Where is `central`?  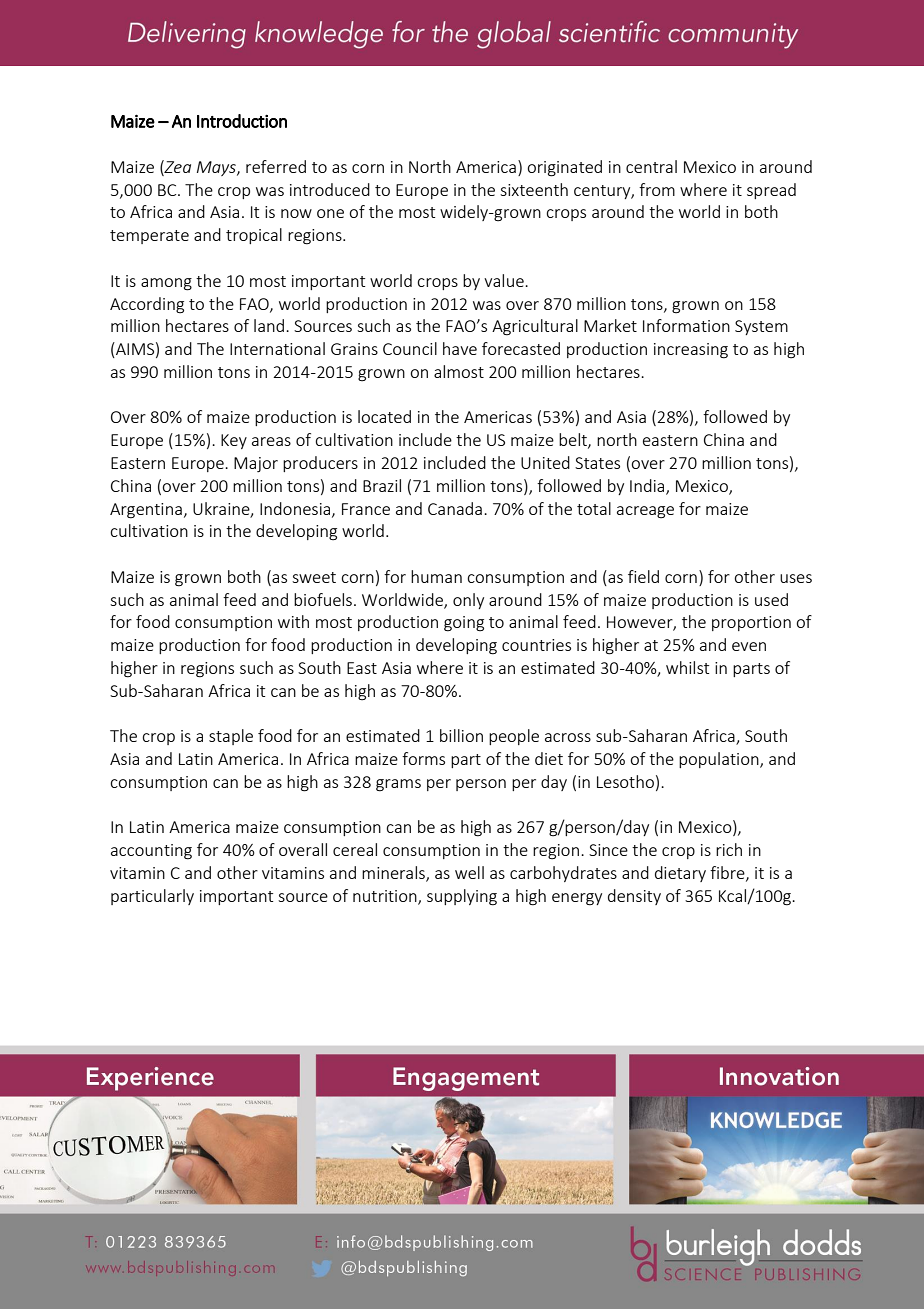
central is located at coordinates (651, 166).
